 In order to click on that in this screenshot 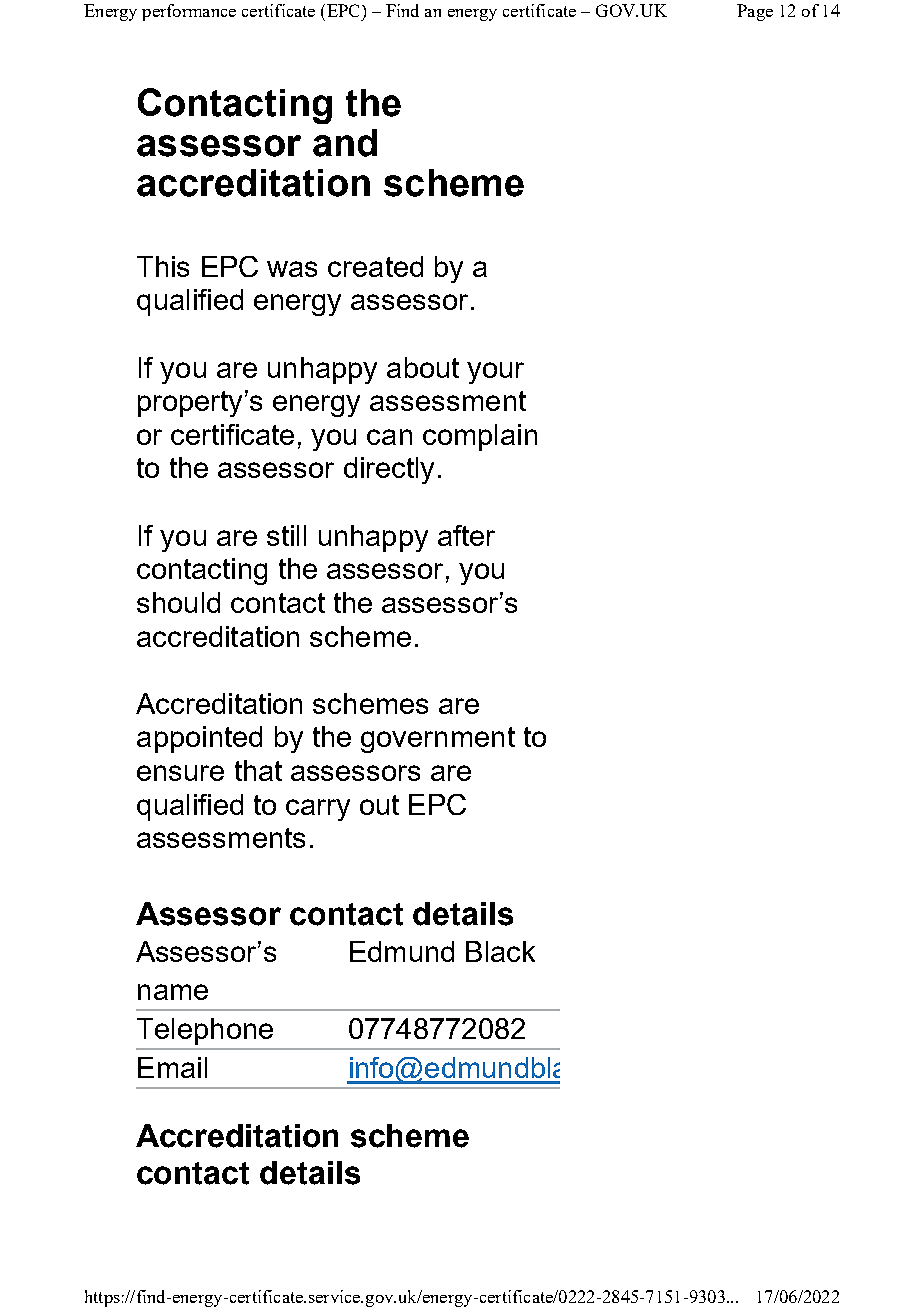, I will do `click(258, 770)`.
